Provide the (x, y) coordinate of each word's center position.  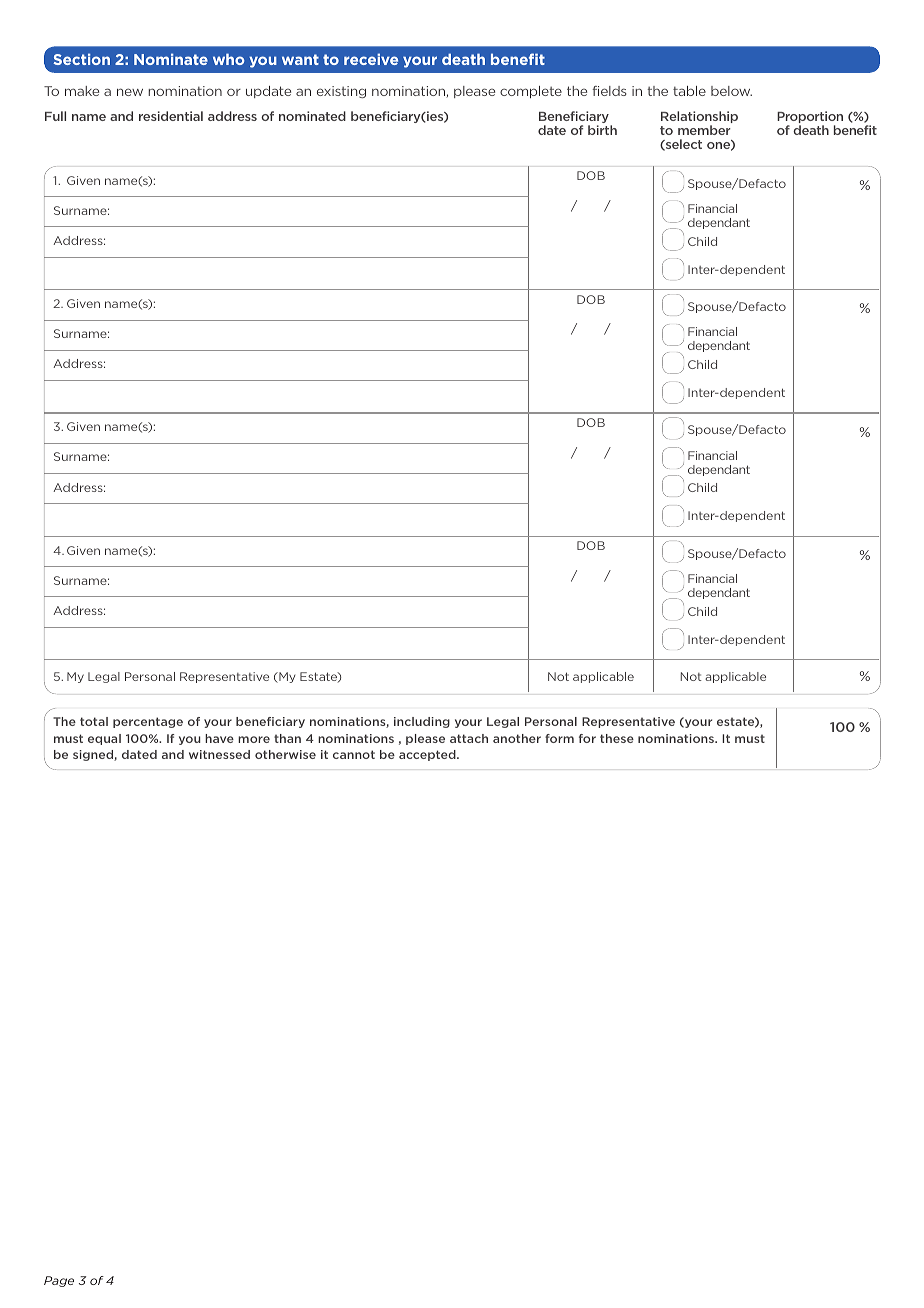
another (517, 738)
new (130, 92)
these (617, 738)
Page (59, 1281)
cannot (354, 754)
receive (371, 59)
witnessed (219, 754)
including (422, 722)
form (559, 738)
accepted (428, 755)
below (731, 91)
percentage (148, 722)
